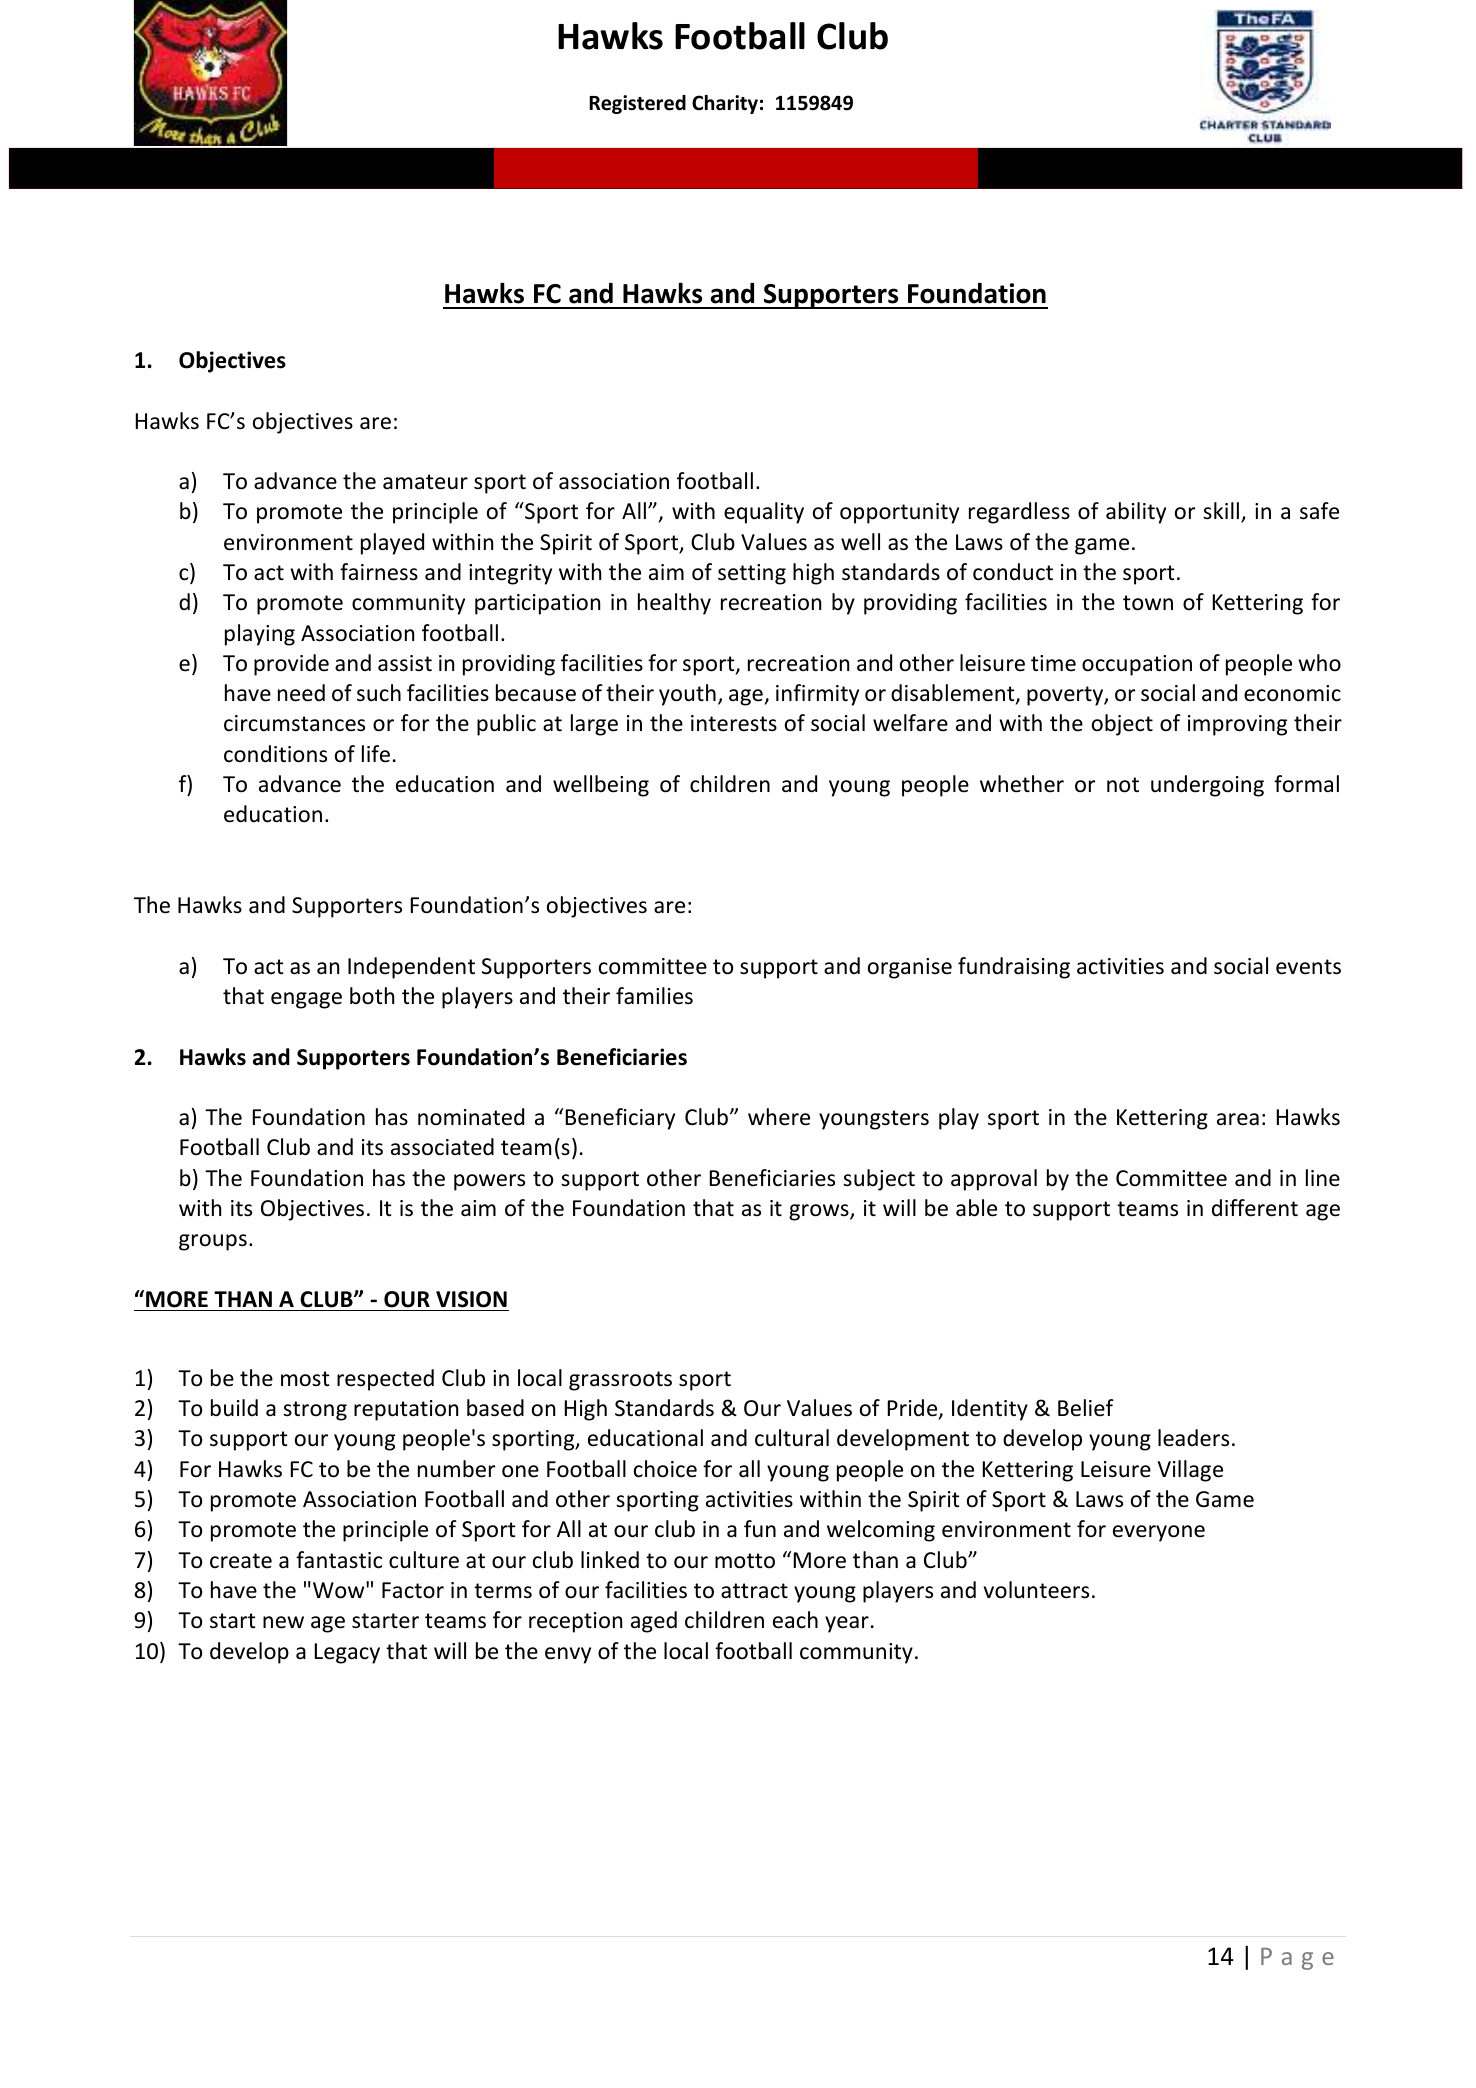  What do you see at coordinates (340, 1590) in the document?
I see `Wow` at bounding box center [340, 1590].
